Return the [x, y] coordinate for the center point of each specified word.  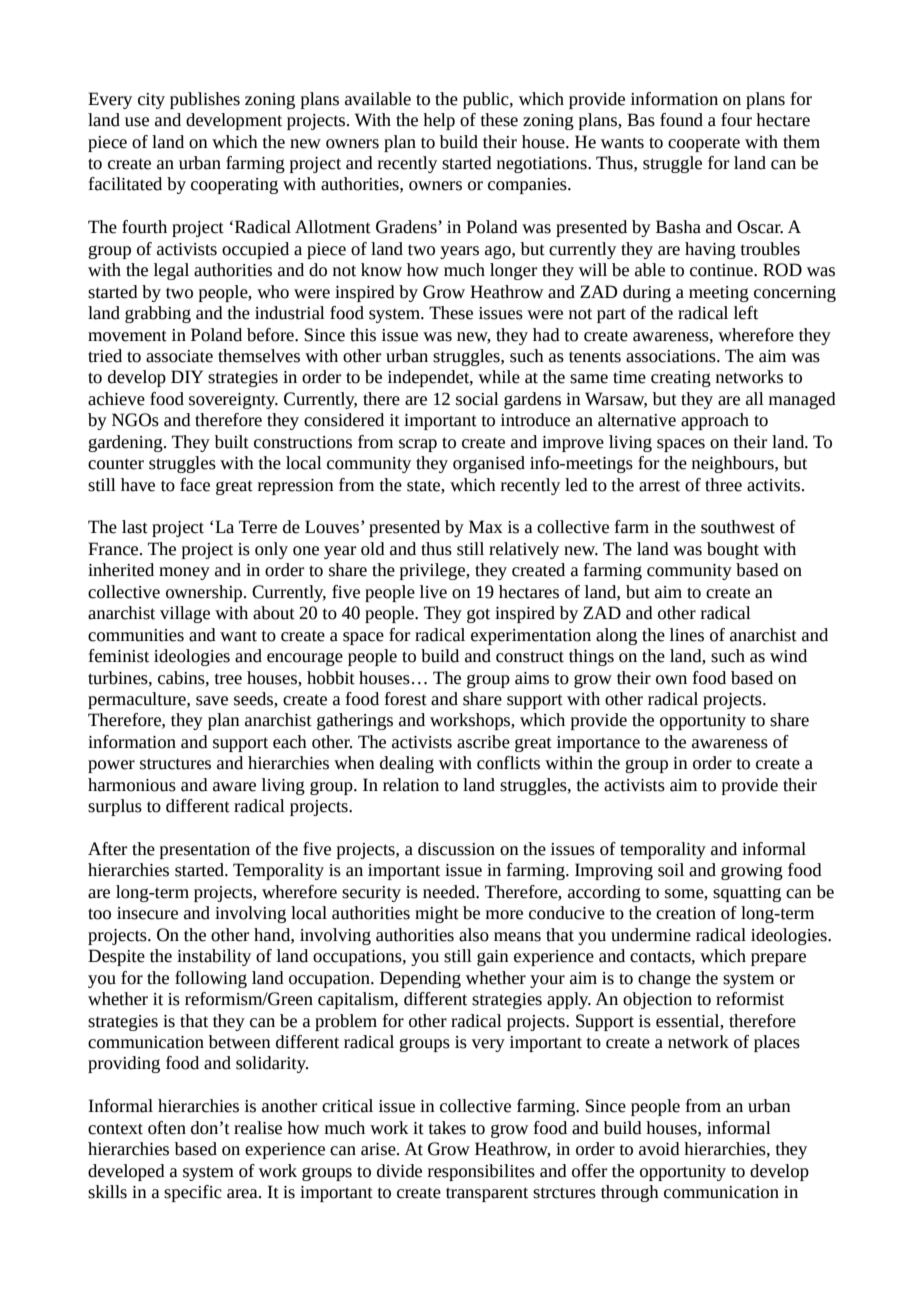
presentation [205, 851]
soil [671, 870]
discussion [456, 849]
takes [447, 1128]
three [723, 485]
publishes [205, 100]
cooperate [704, 144]
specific [193, 1193]
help [439, 121]
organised [489, 464]
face [195, 485]
